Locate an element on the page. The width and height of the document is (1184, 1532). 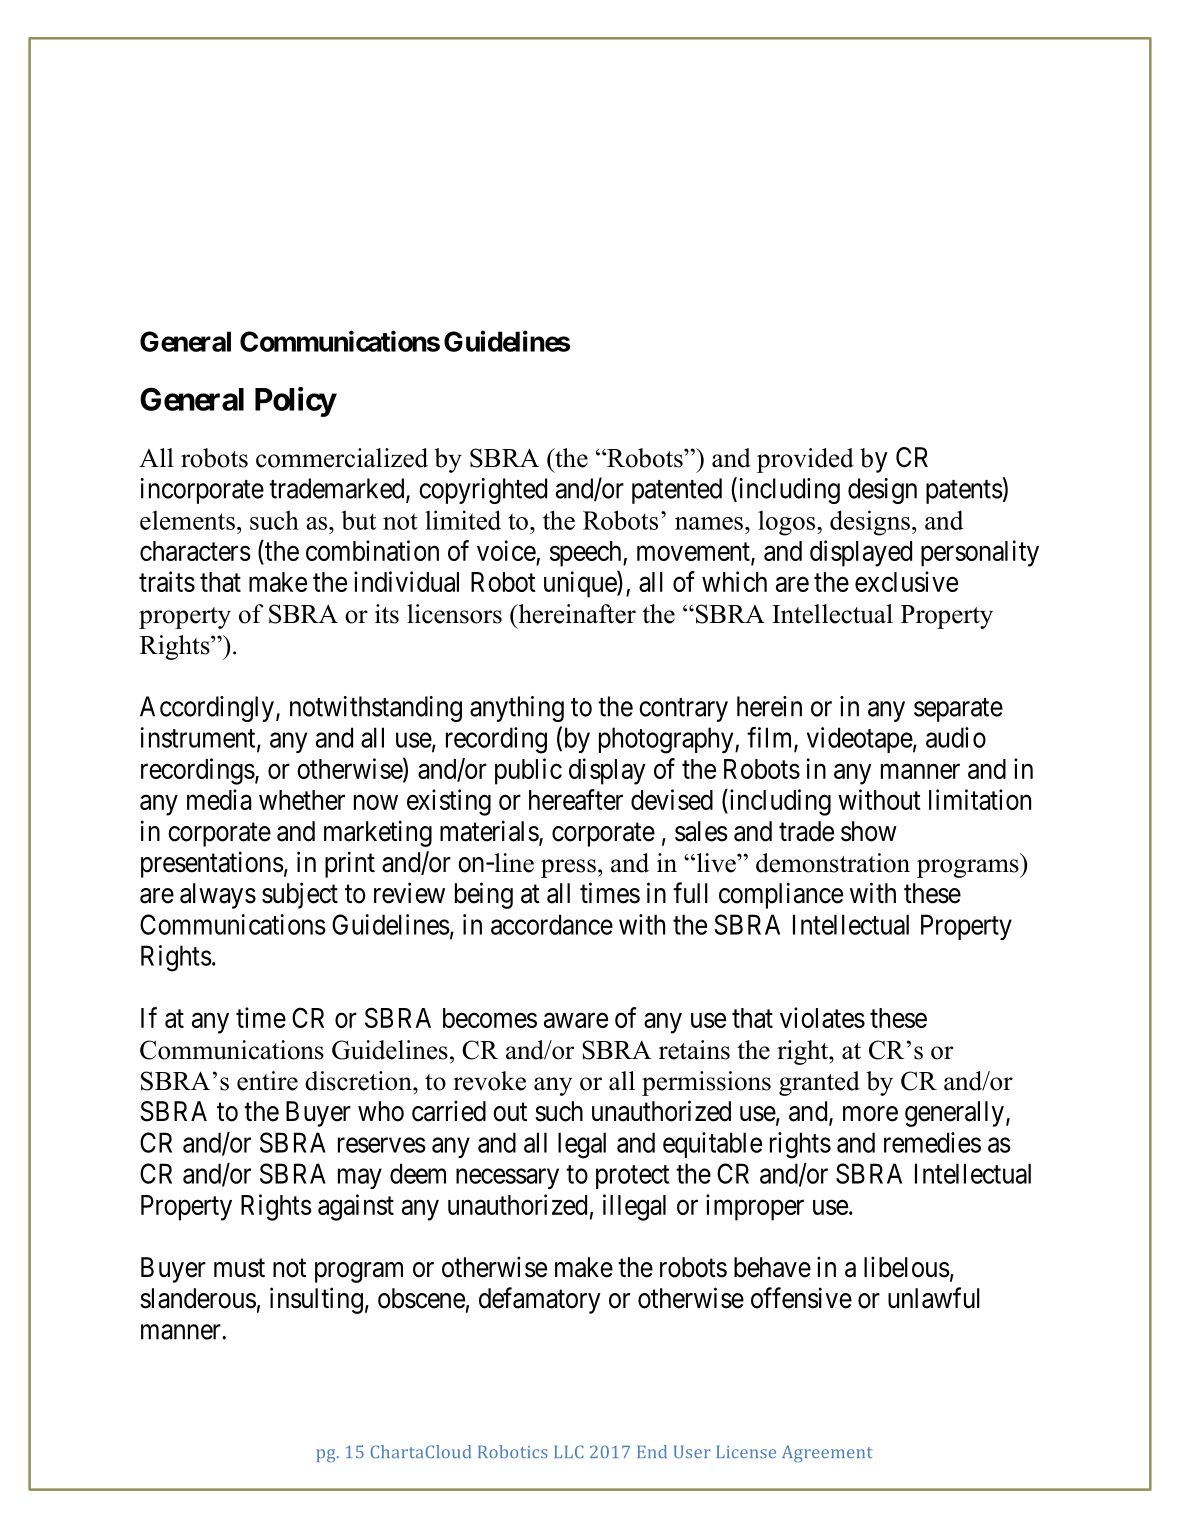
subject is located at coordinates (300, 895).
